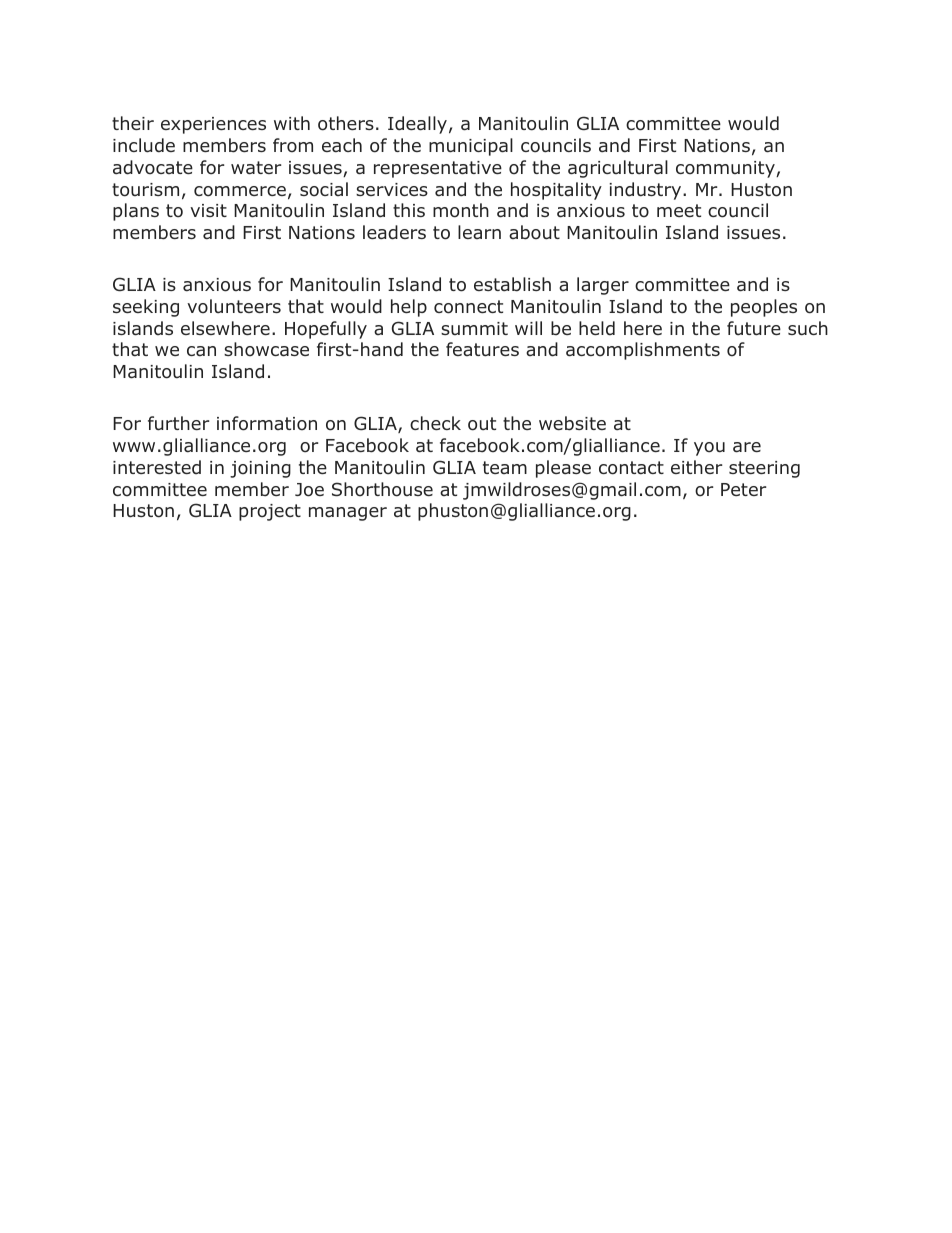  What do you see at coordinates (505, 467) in the page?
I see `team` at bounding box center [505, 467].
